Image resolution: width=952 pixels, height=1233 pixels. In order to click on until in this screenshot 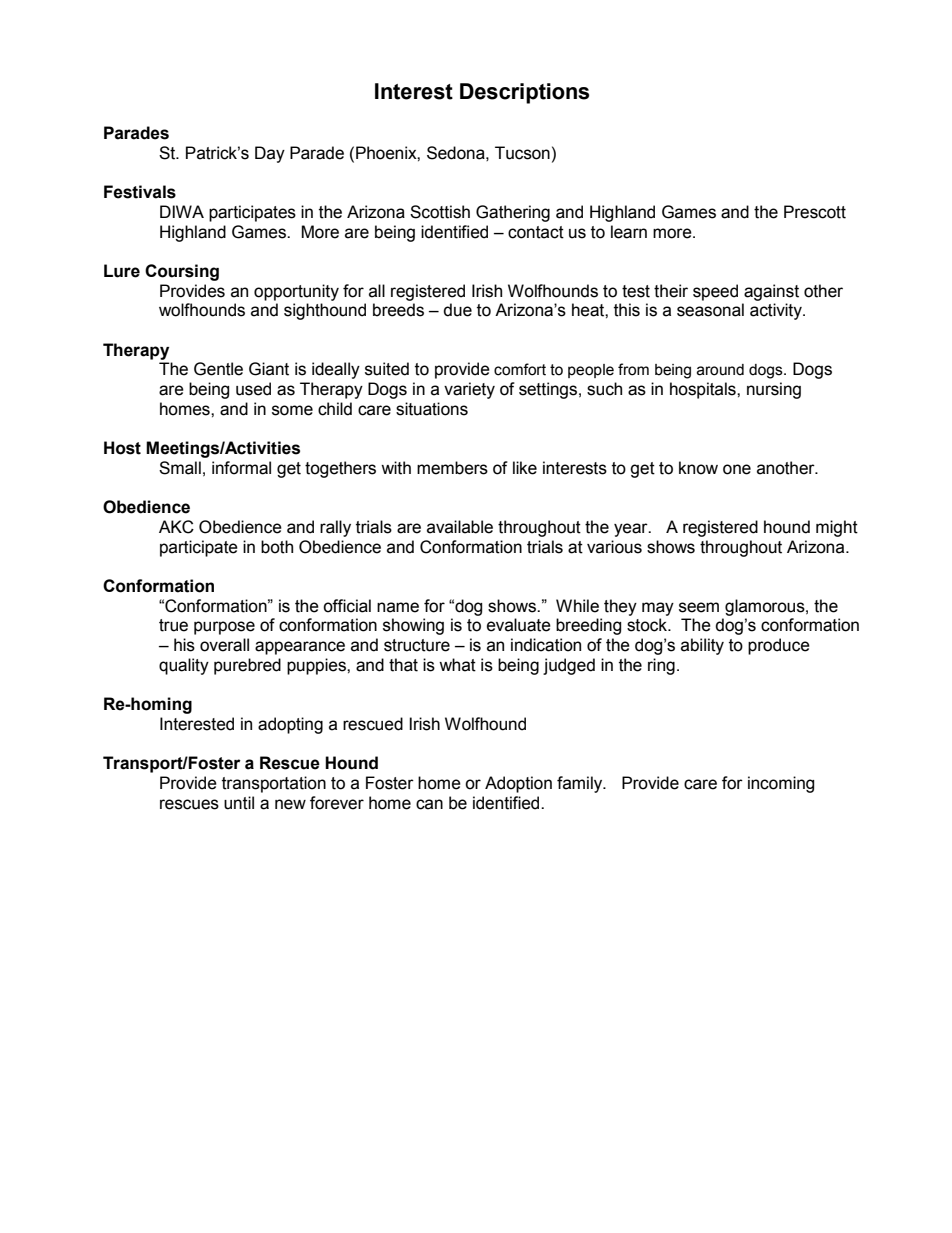, I will do `click(239, 803)`.
